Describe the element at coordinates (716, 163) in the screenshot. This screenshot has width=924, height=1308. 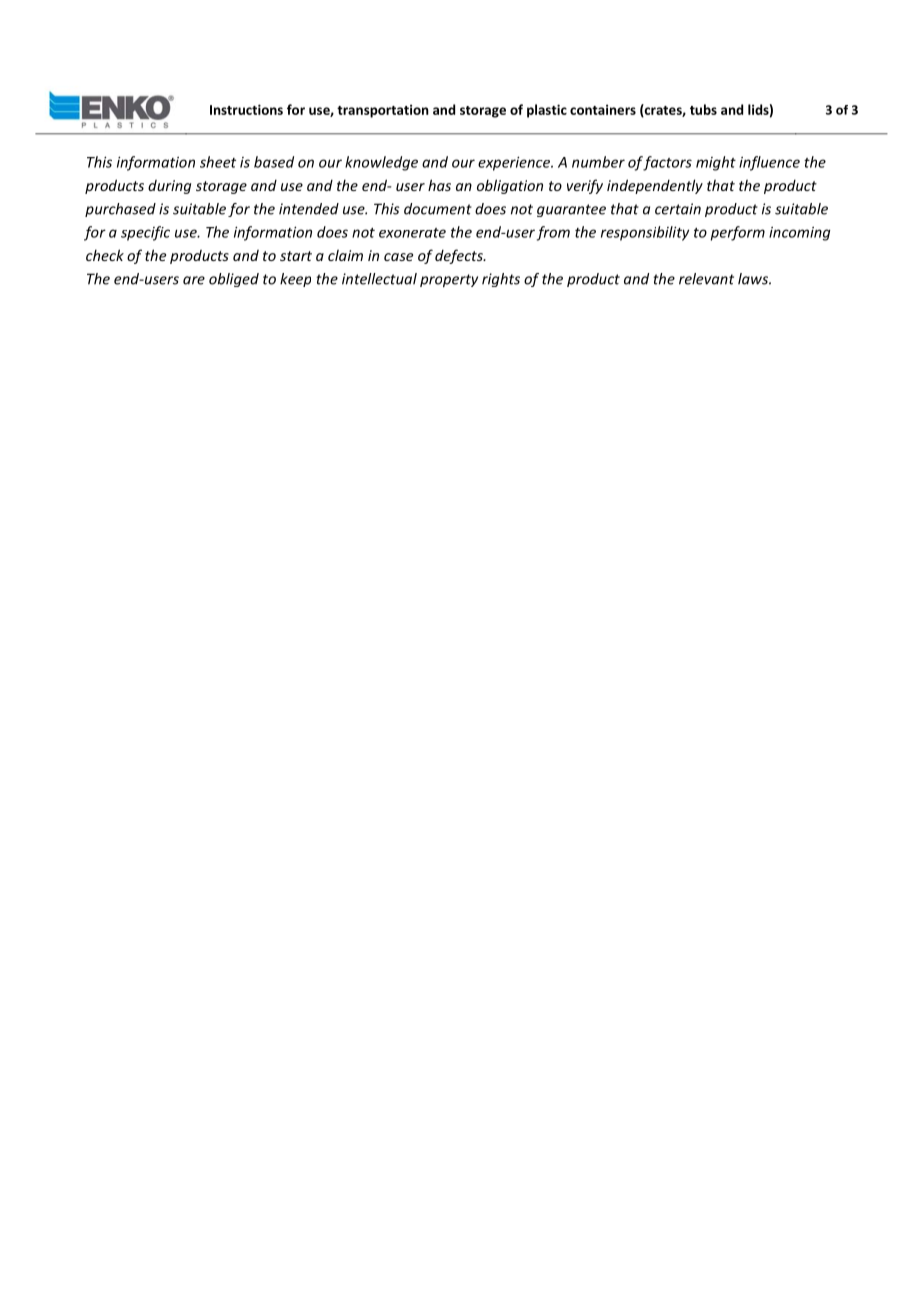
I see `might` at that location.
